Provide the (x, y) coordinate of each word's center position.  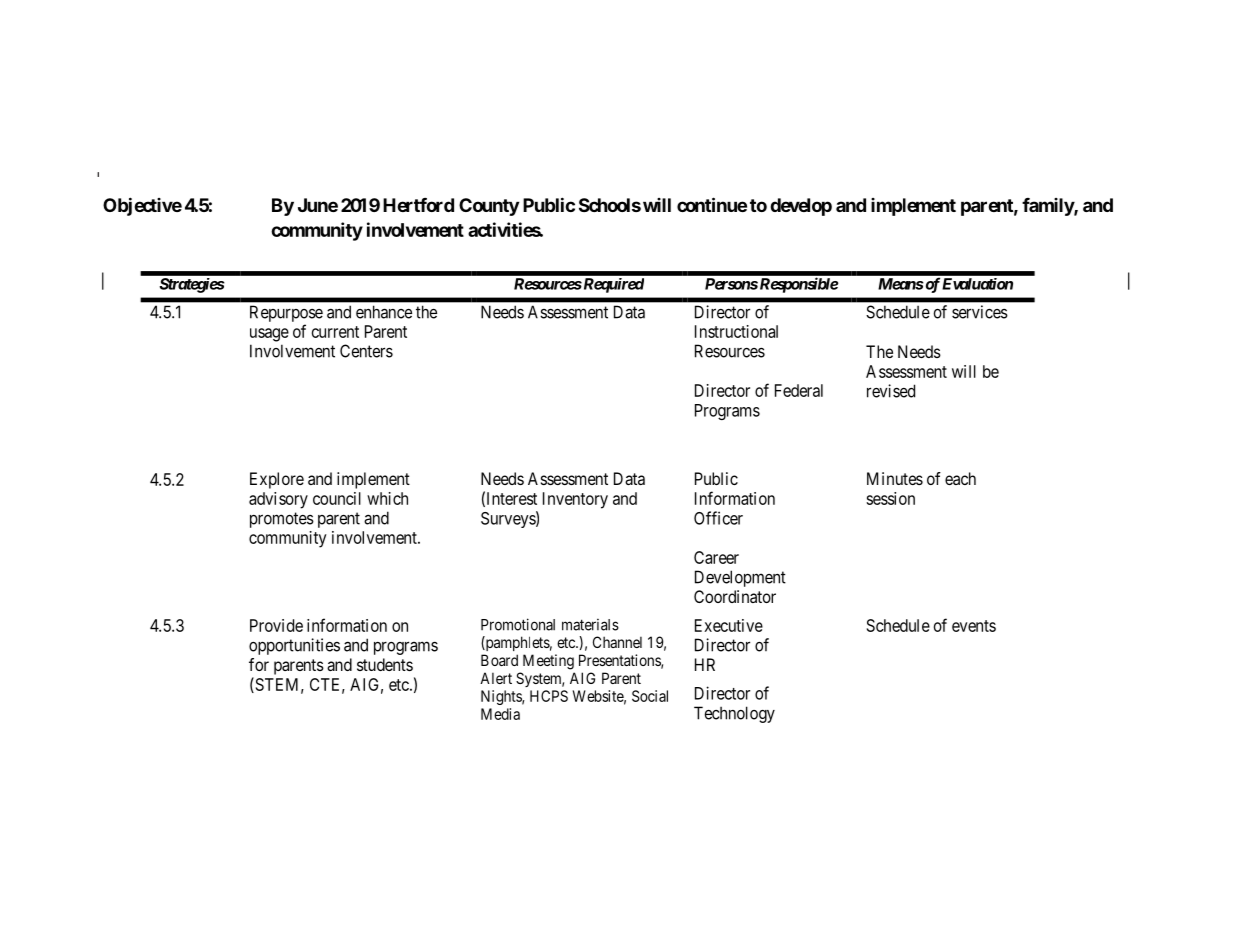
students (385, 664)
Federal (799, 390)
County (489, 207)
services (980, 312)
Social (650, 696)
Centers (366, 351)
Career (716, 557)
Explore (277, 480)
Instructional (736, 331)
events (974, 626)
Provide (276, 625)
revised (891, 391)
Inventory (575, 500)
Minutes (895, 478)
